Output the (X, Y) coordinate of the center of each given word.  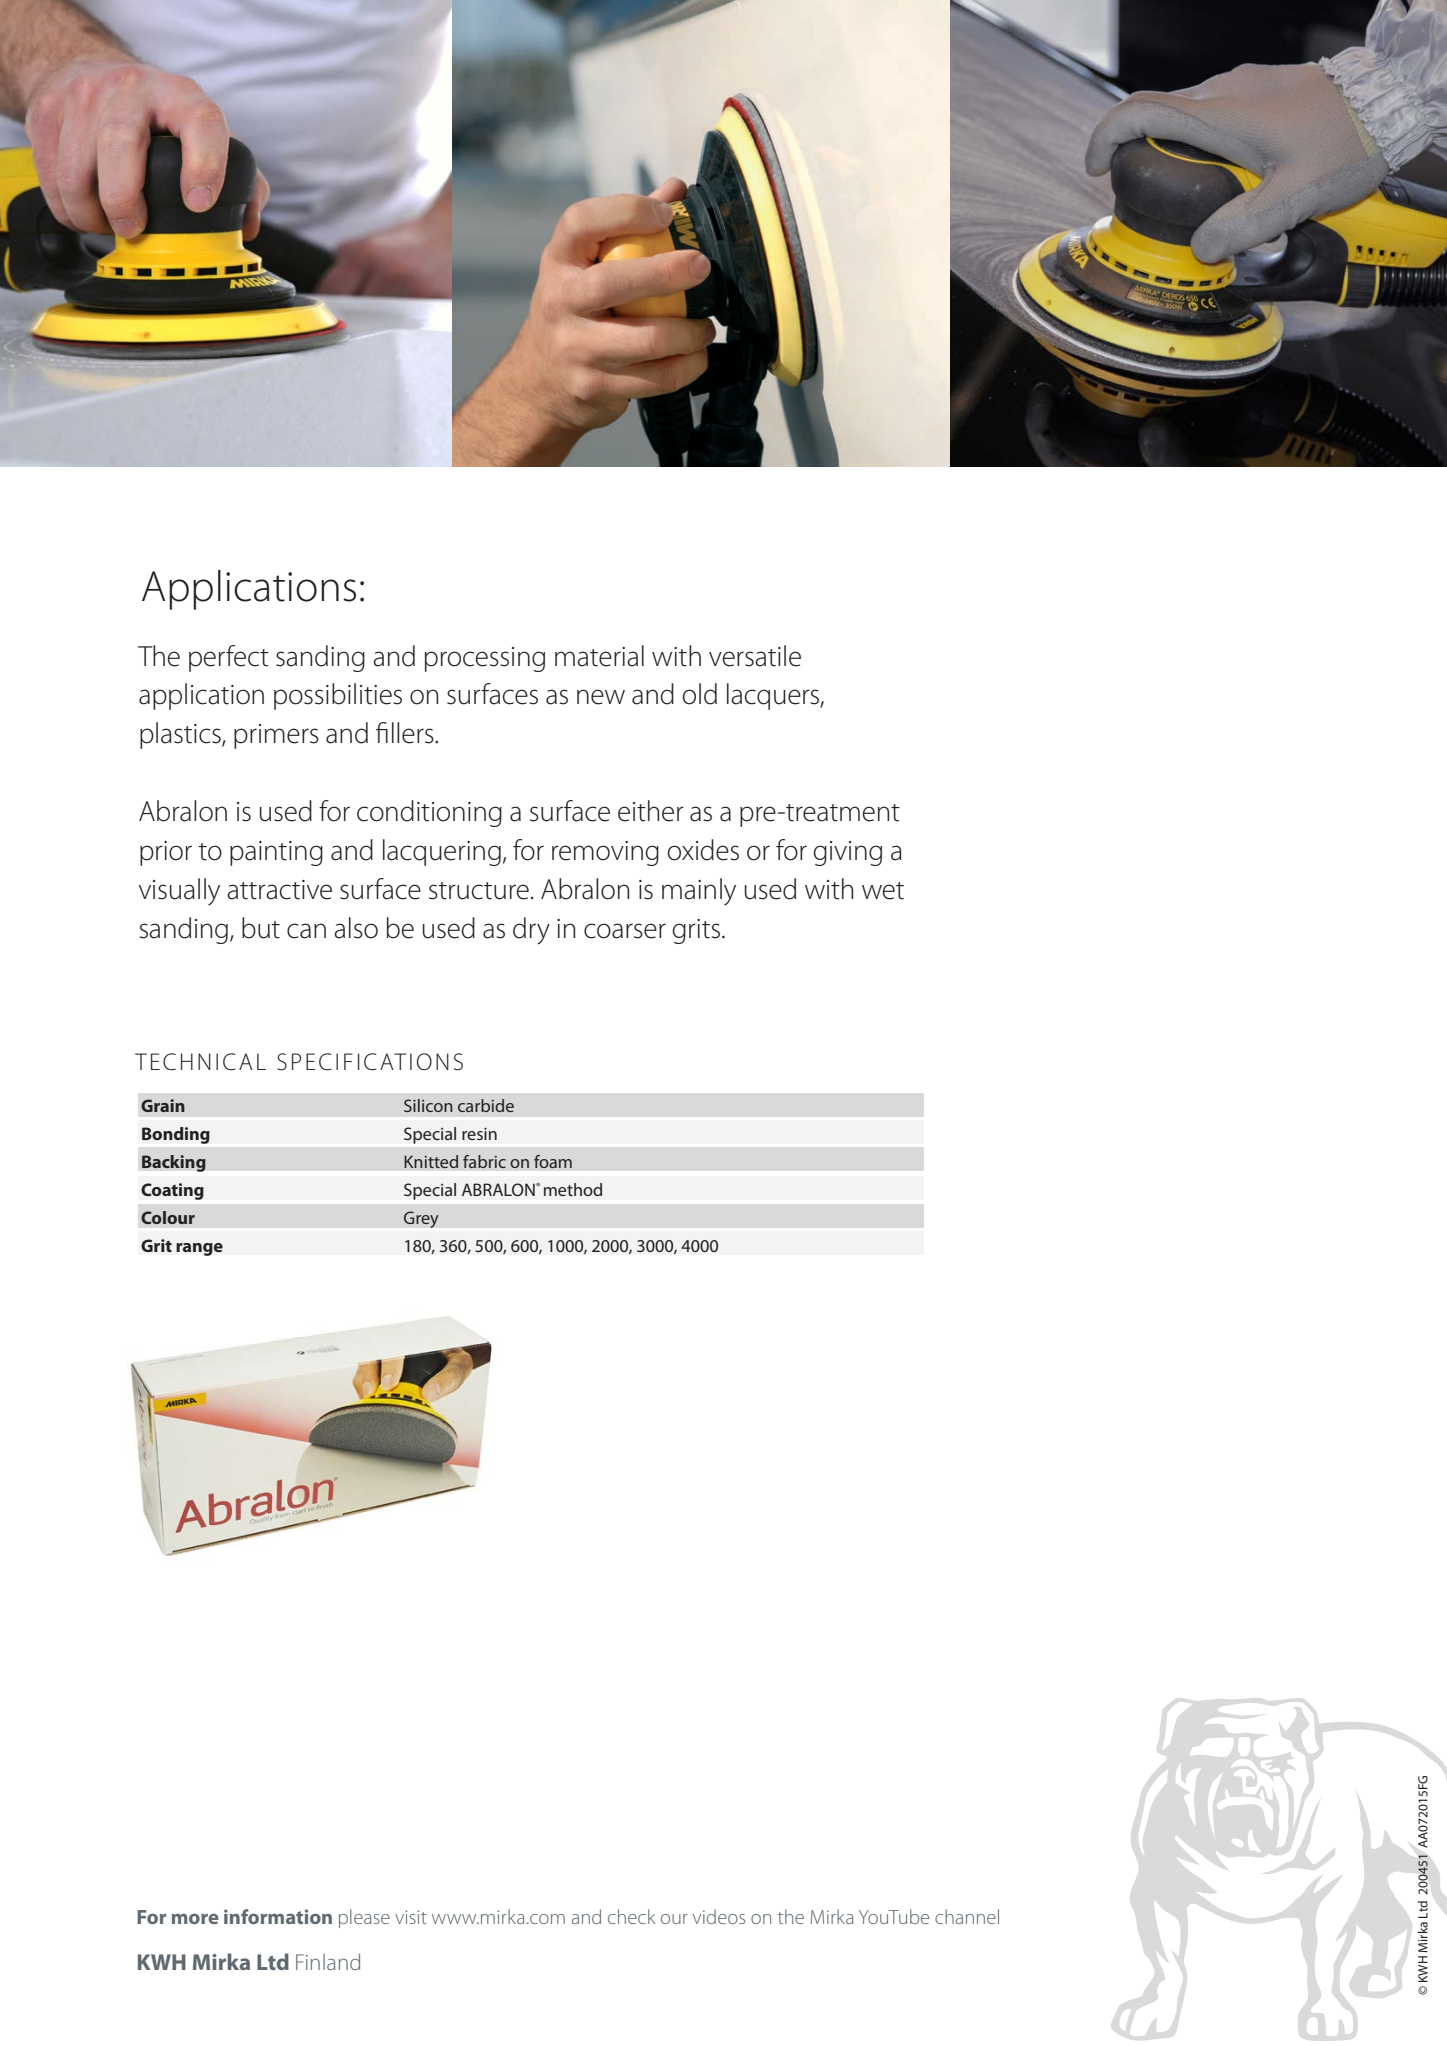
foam (553, 1161)
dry (531, 931)
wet (883, 891)
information (278, 1916)
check (631, 1916)
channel (967, 1916)
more (195, 1918)
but (261, 928)
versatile (755, 656)
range (199, 1249)
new (601, 697)
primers (276, 736)
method (573, 1189)
